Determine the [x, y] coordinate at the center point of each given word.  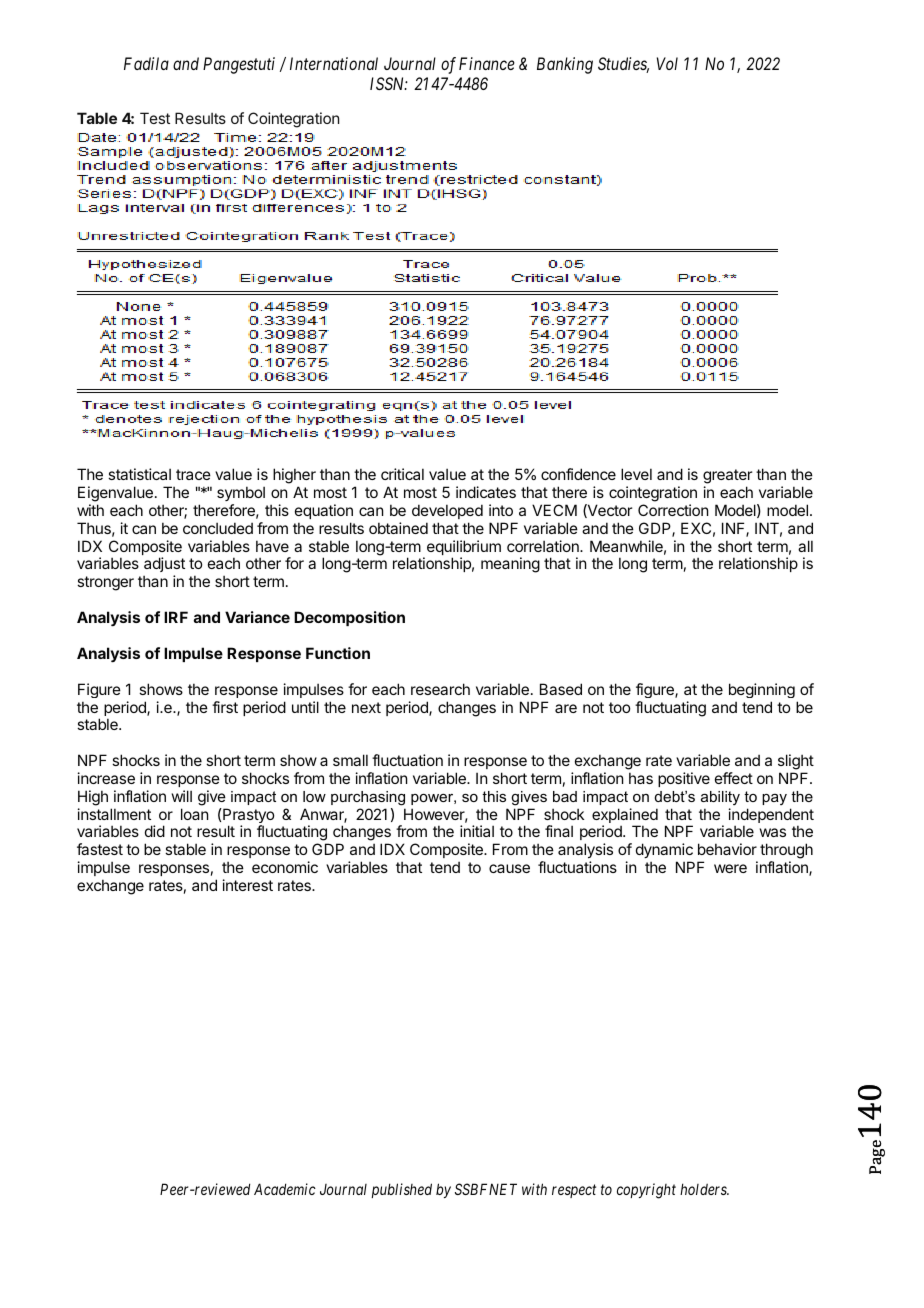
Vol [667, 63]
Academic [285, 1189]
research [440, 689]
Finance [487, 63]
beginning [762, 690]
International [334, 63]
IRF [176, 617]
